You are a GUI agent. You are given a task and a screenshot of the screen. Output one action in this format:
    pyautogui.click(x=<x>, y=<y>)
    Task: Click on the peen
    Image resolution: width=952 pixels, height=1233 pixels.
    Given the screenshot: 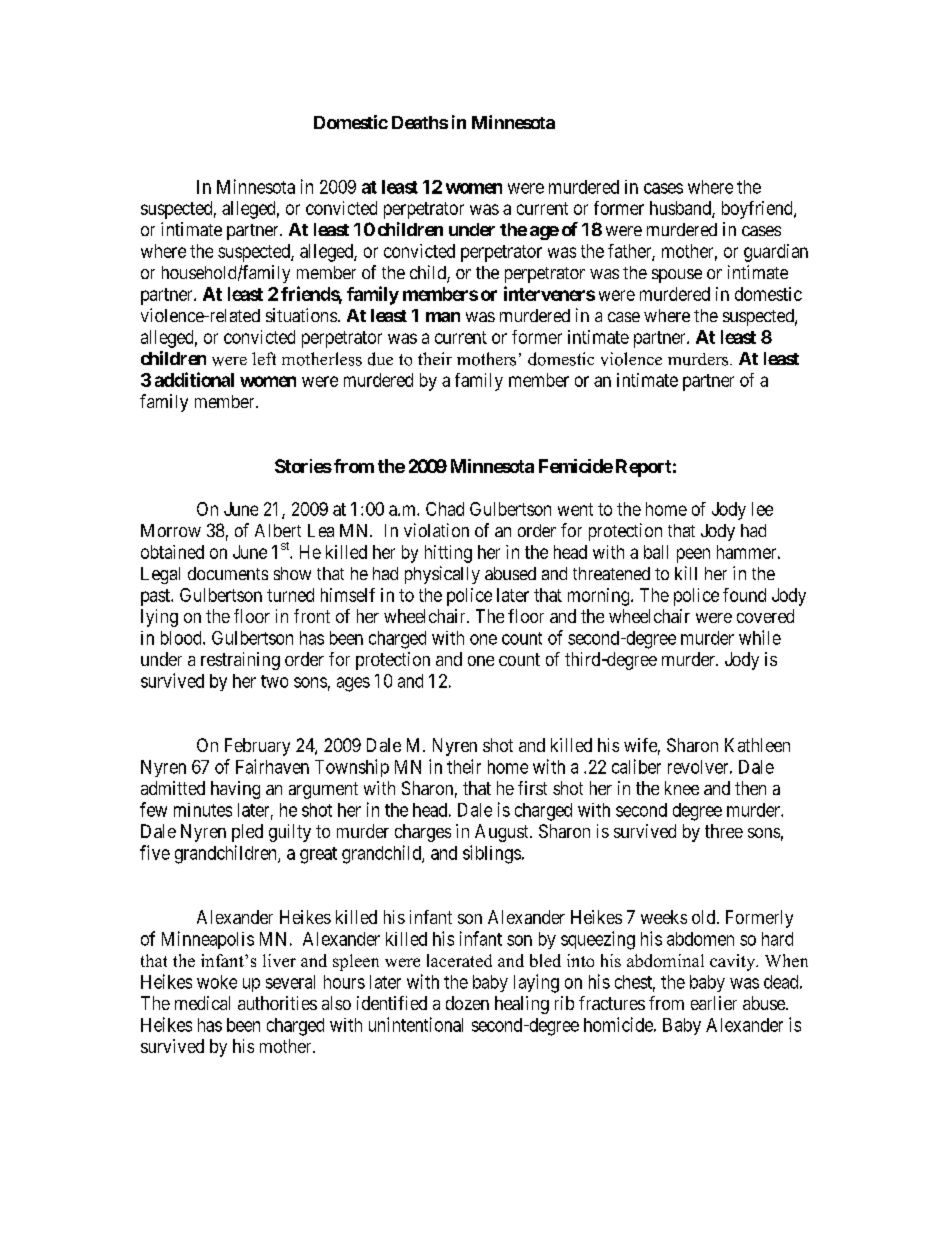 What is the action you would take?
    pyautogui.click(x=693, y=555)
